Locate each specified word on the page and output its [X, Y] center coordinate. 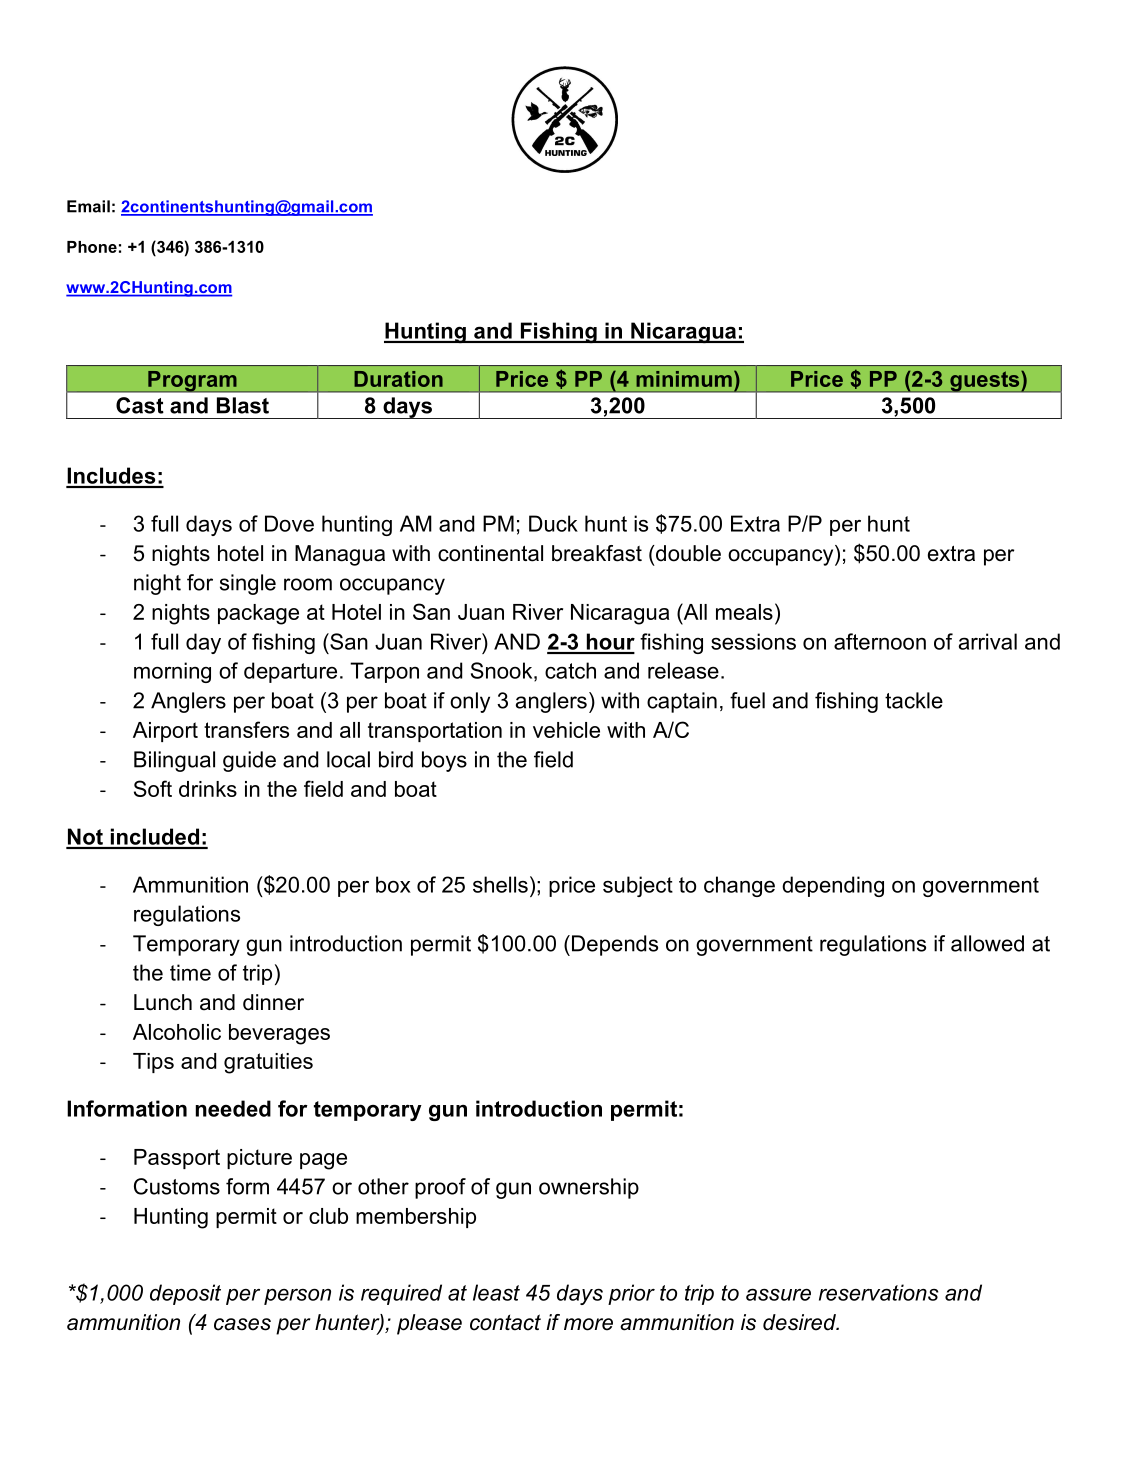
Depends [615, 945]
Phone [92, 247]
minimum [684, 379]
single [248, 584]
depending [833, 886]
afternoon [880, 641]
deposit [185, 1294]
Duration [398, 379]
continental [490, 553]
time [190, 972]
